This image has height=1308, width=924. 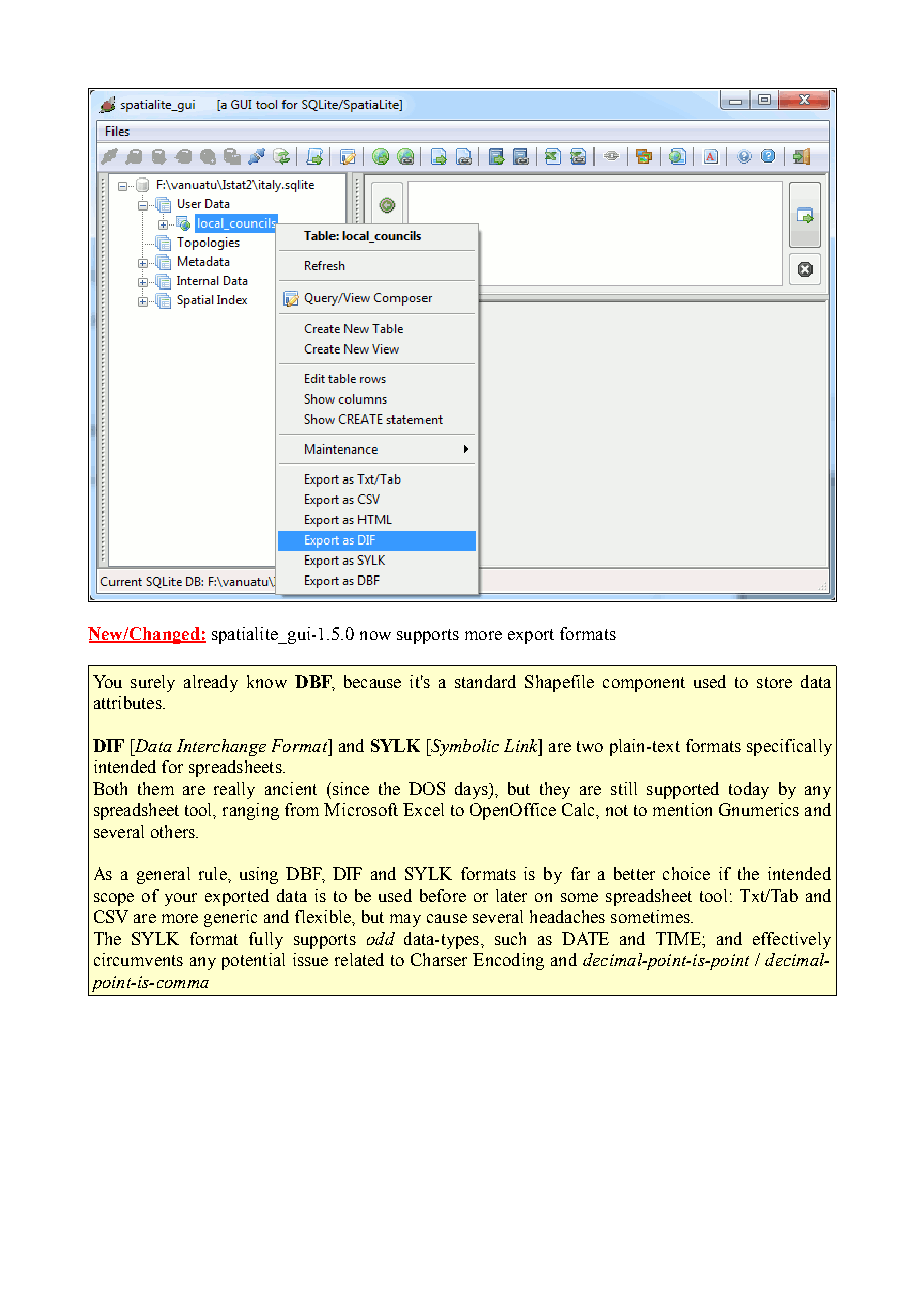 What do you see at coordinates (644, 684) in the image?
I see `component` at bounding box center [644, 684].
